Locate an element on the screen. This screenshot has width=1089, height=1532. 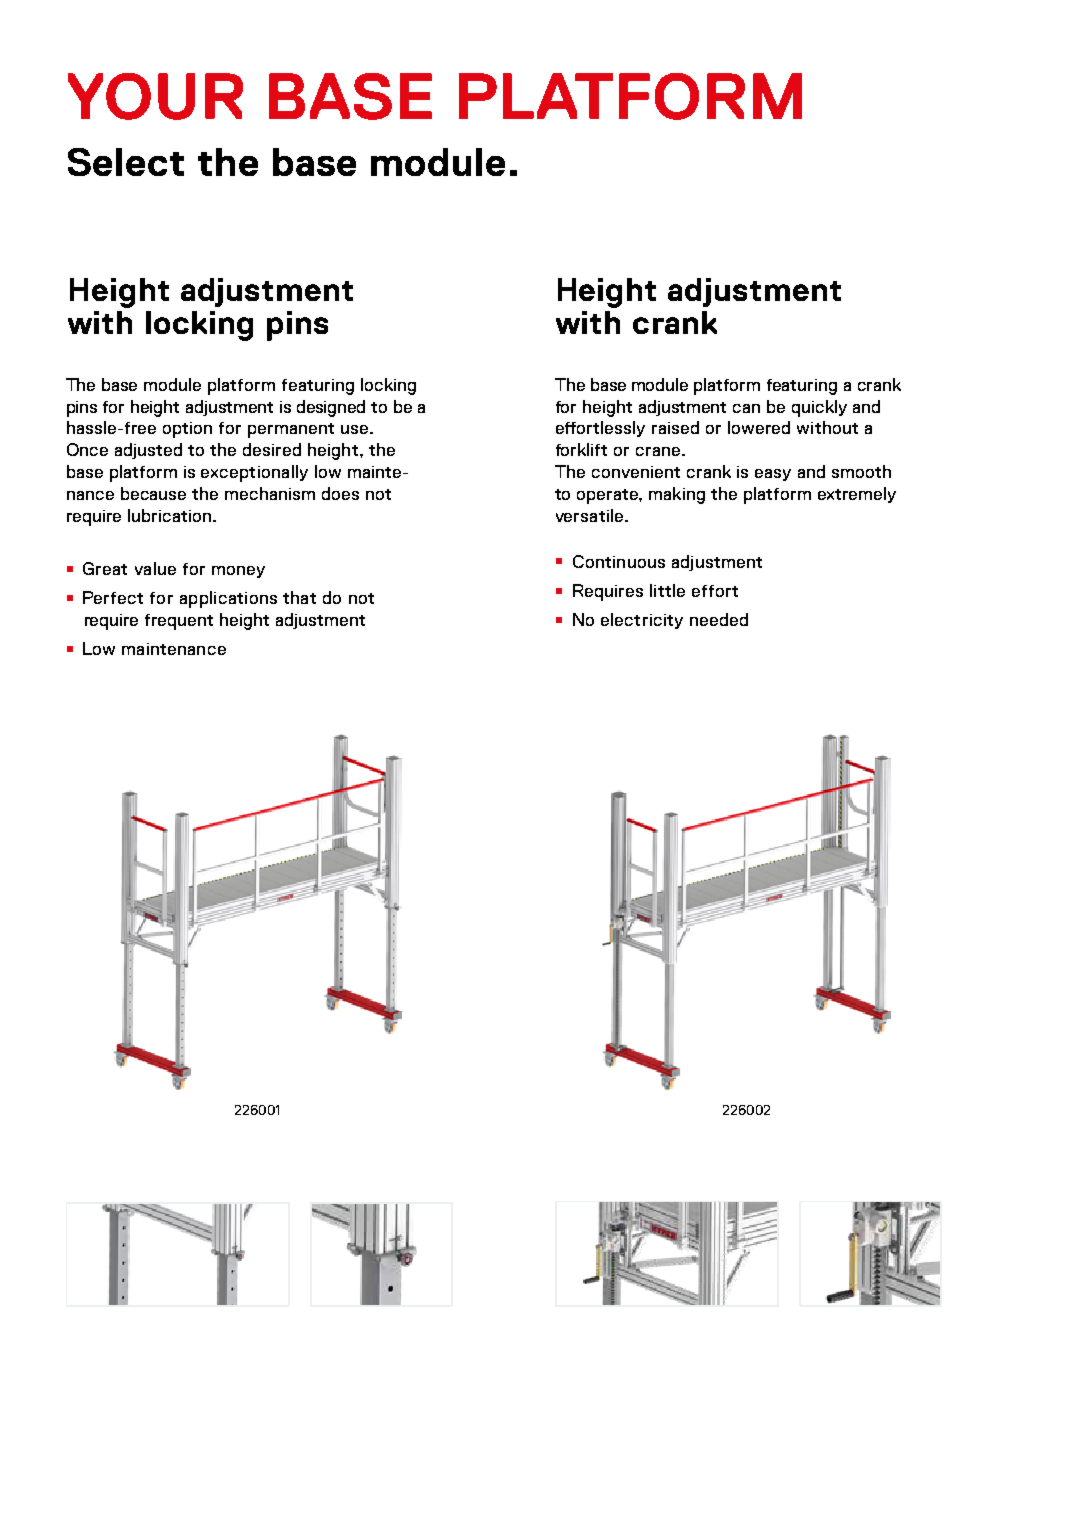
YOUR is located at coordinates (155, 96).
